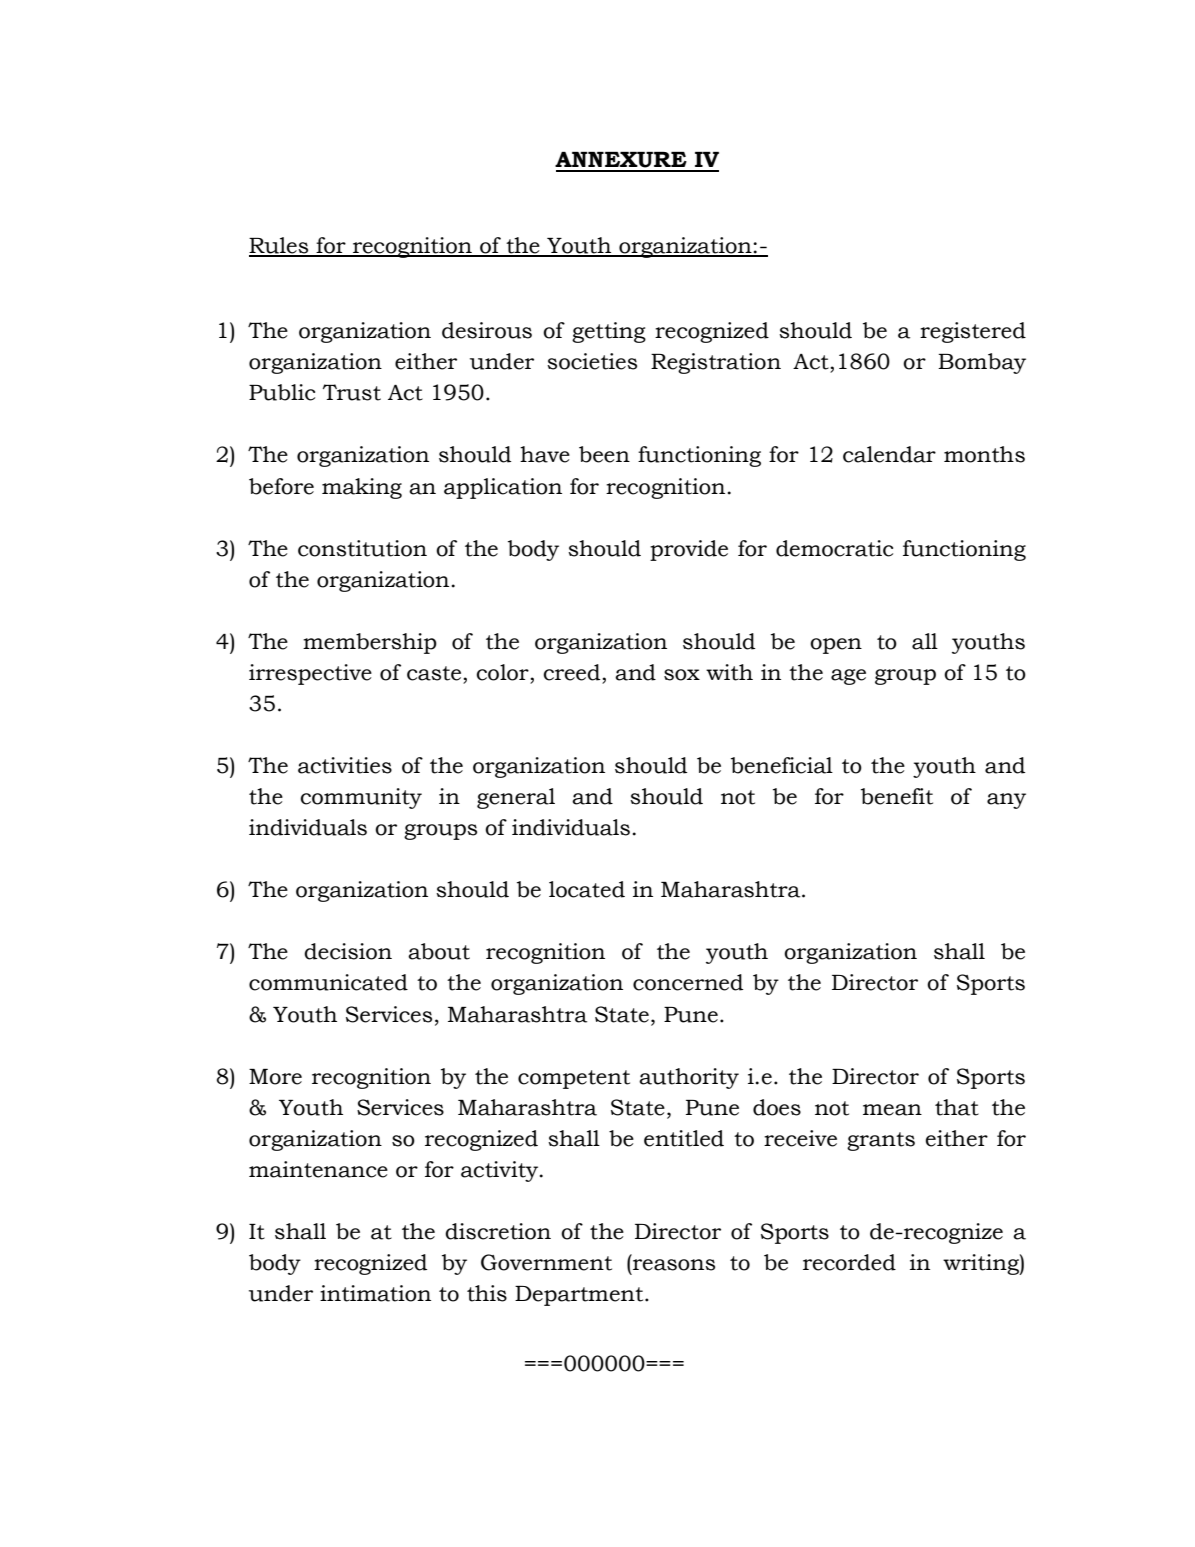  What do you see at coordinates (689, 550) in the screenshot?
I see `provide` at bounding box center [689, 550].
